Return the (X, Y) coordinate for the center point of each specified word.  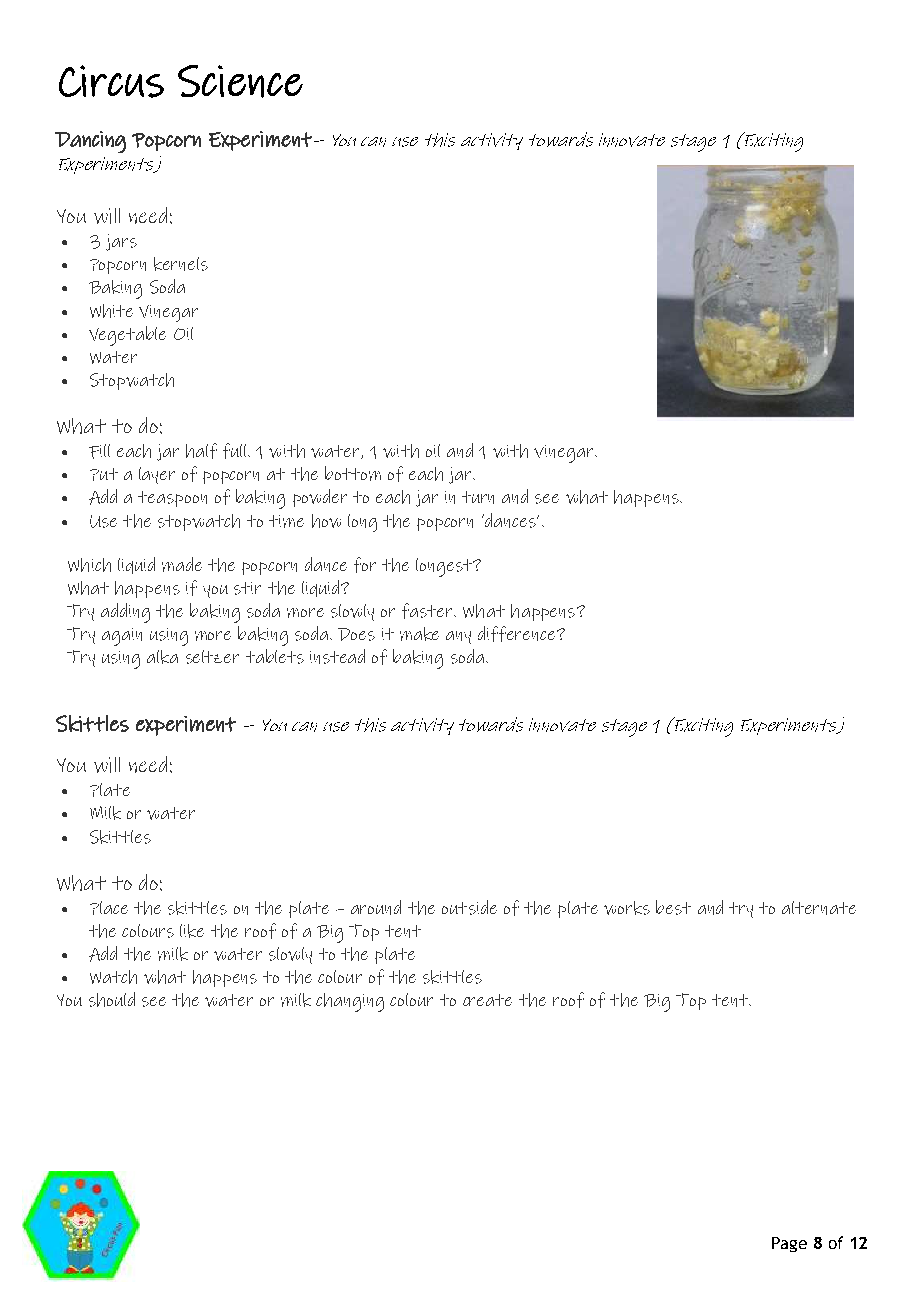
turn (478, 497)
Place (109, 908)
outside (469, 907)
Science (240, 81)
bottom (353, 473)
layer (157, 475)
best (673, 907)
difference (518, 634)
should (112, 999)
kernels (181, 264)
